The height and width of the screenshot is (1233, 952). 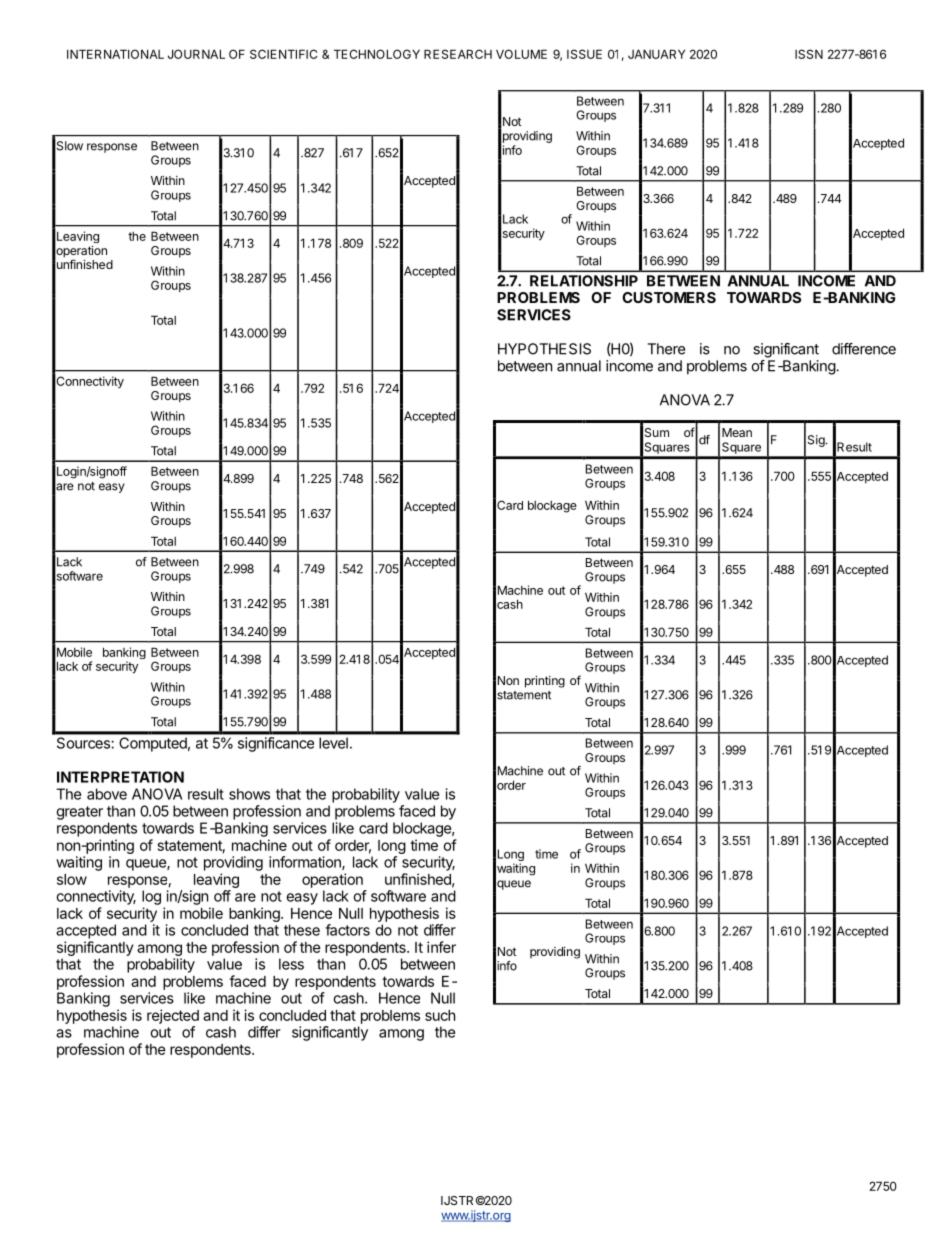 What do you see at coordinates (249, 794) in the screenshot?
I see `shows` at bounding box center [249, 794].
